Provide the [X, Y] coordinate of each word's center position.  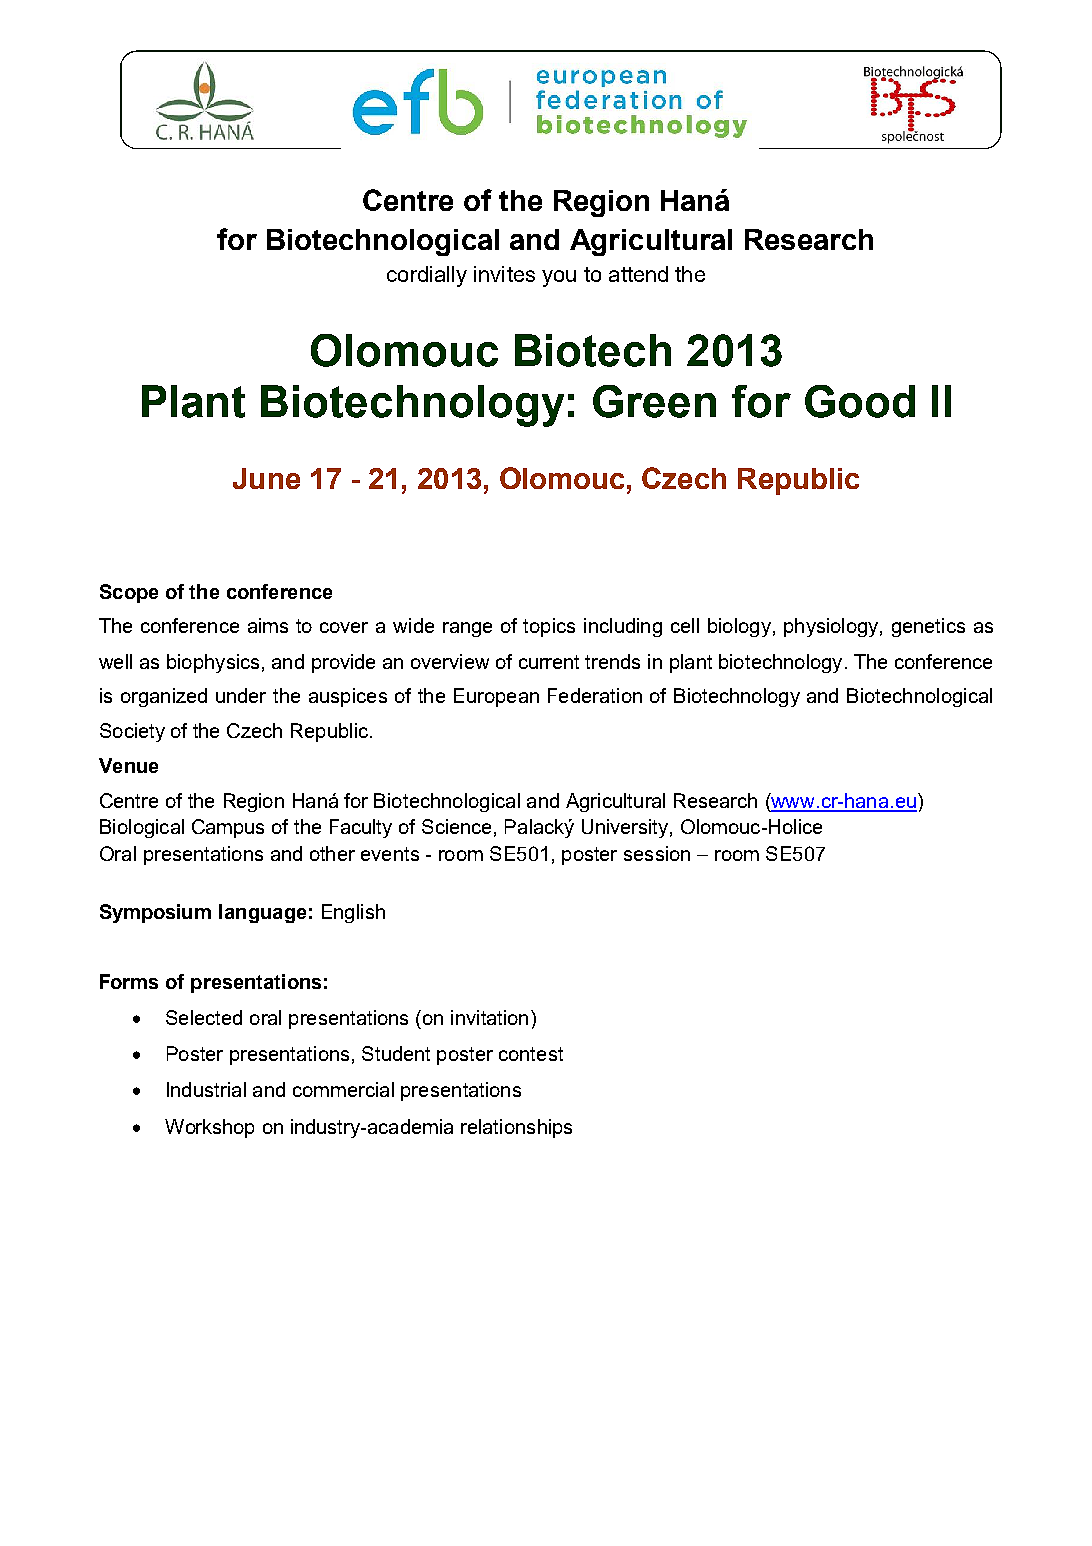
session [657, 853]
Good [860, 401]
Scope [129, 593]
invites [504, 274]
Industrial [206, 1089]
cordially [427, 276]
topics [549, 627]
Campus [228, 828]
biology [739, 627]
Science [456, 826]
